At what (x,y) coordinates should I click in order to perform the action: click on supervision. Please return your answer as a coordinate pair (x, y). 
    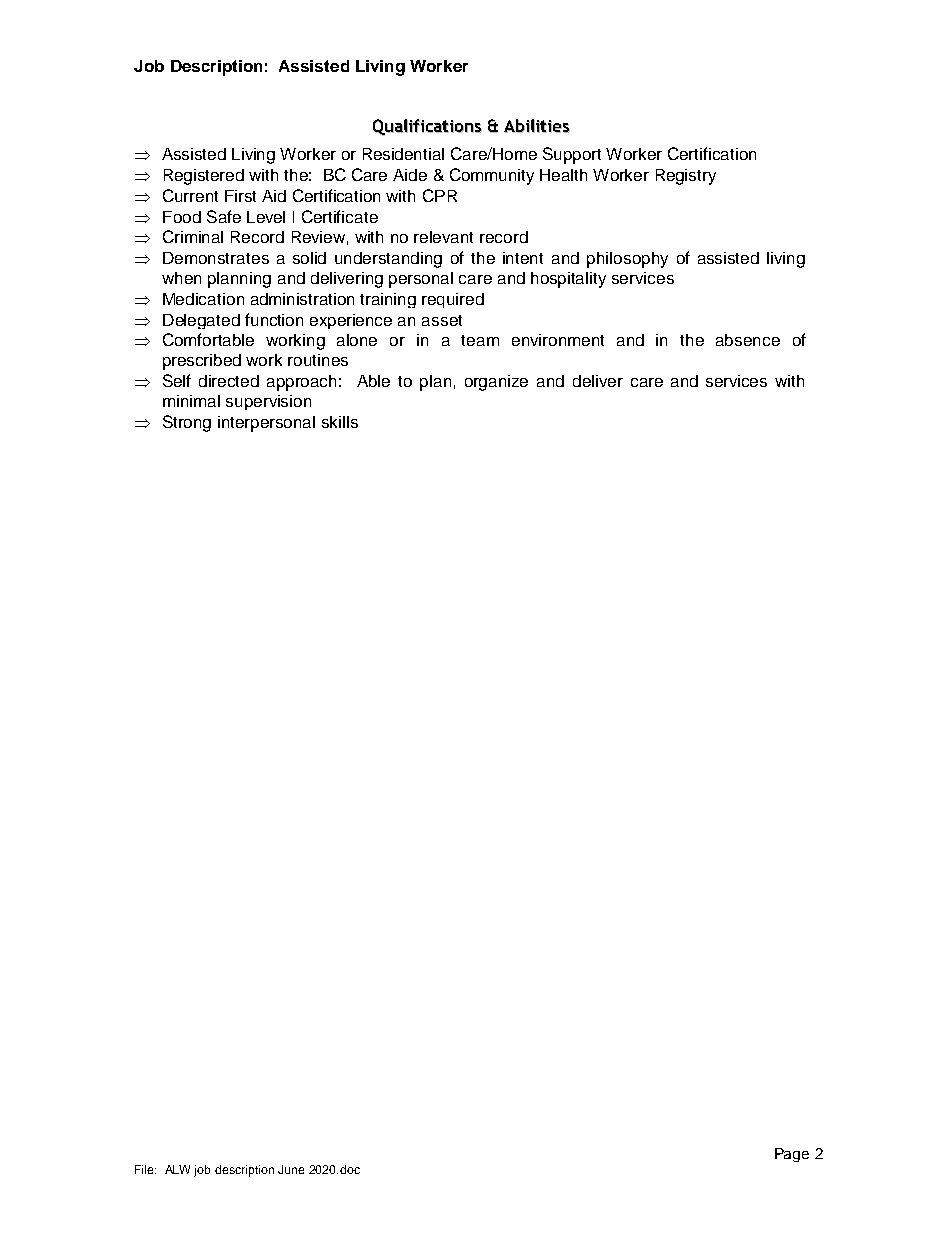
    Looking at the image, I should click on (268, 402).
